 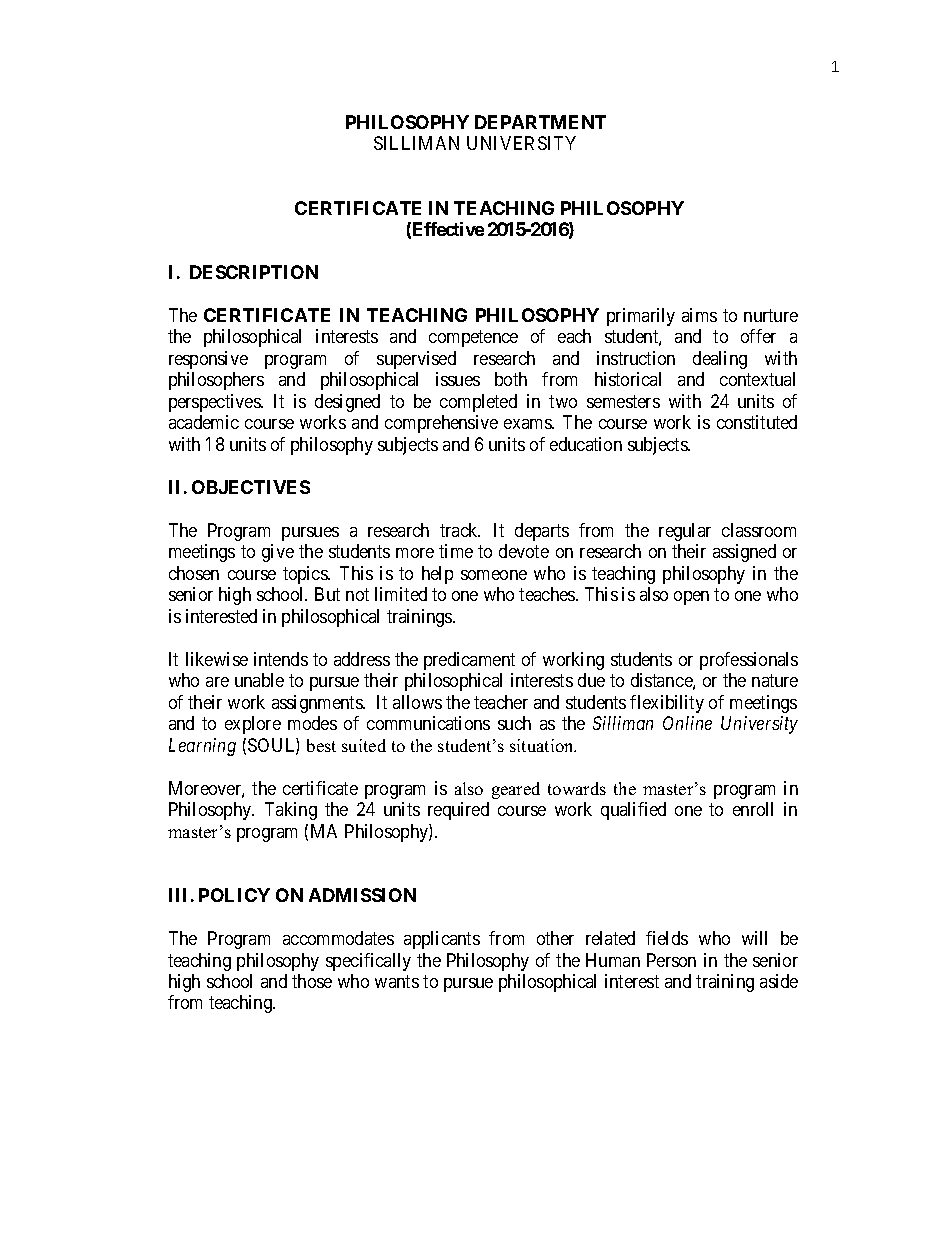 What do you see at coordinates (540, 122) in the document?
I see `DEPARTMENT` at bounding box center [540, 122].
